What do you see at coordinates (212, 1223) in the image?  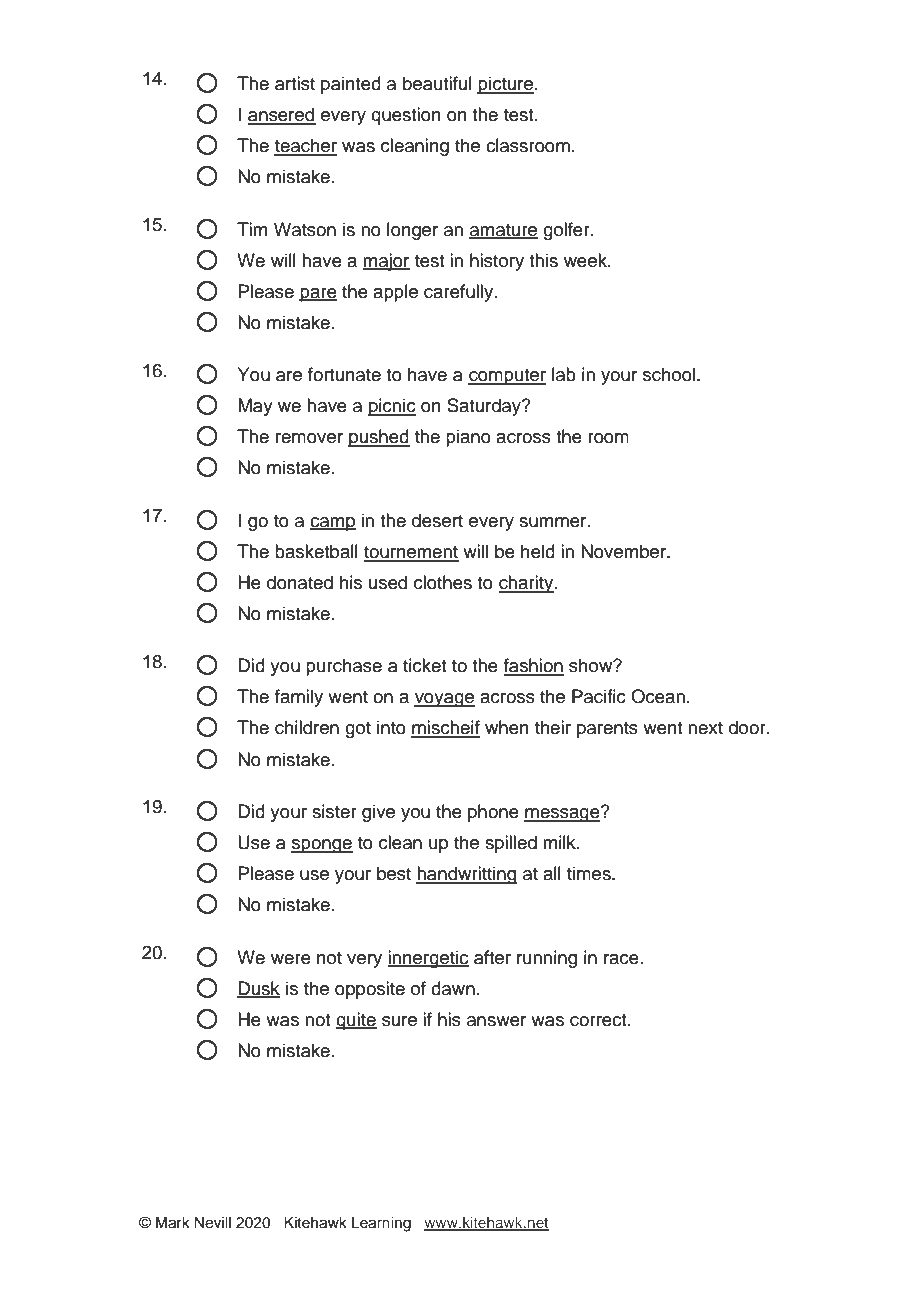 I see `Nevill` at bounding box center [212, 1223].
